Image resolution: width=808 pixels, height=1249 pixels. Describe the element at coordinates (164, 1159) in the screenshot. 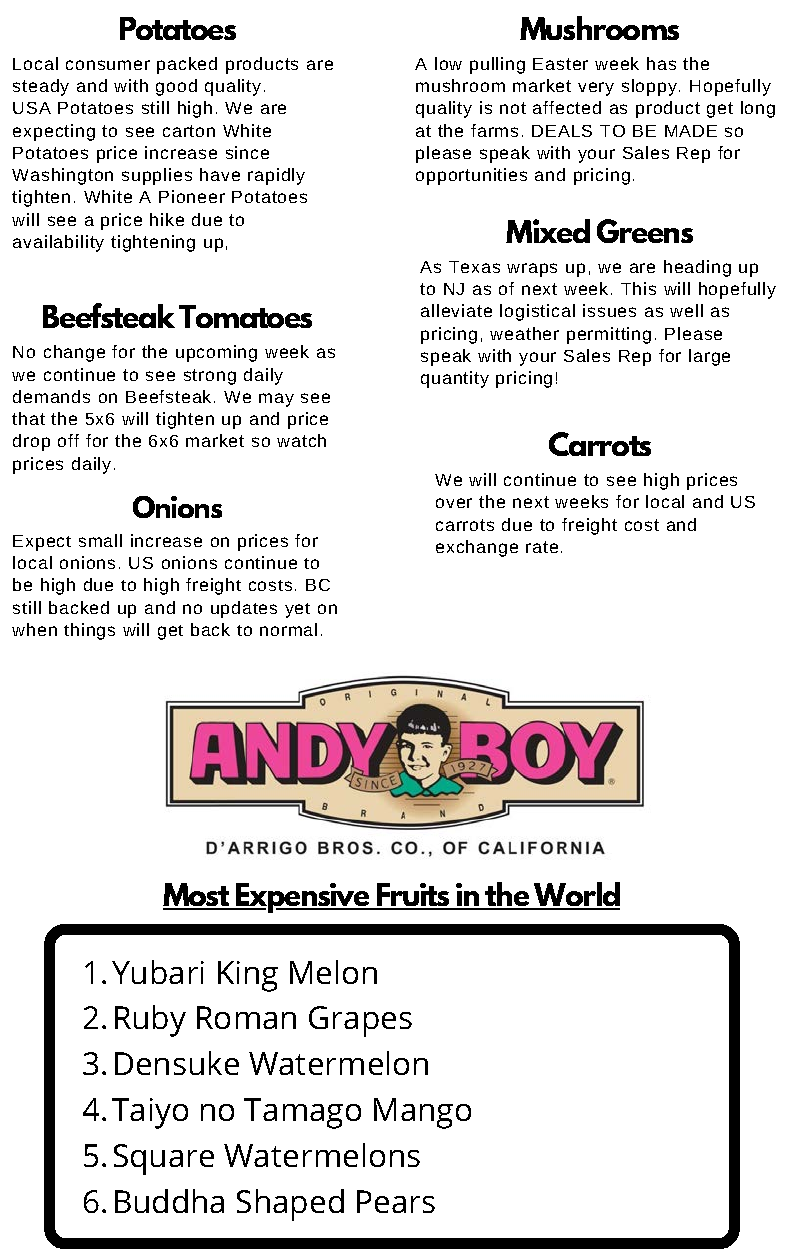

I see `Square` at that location.
